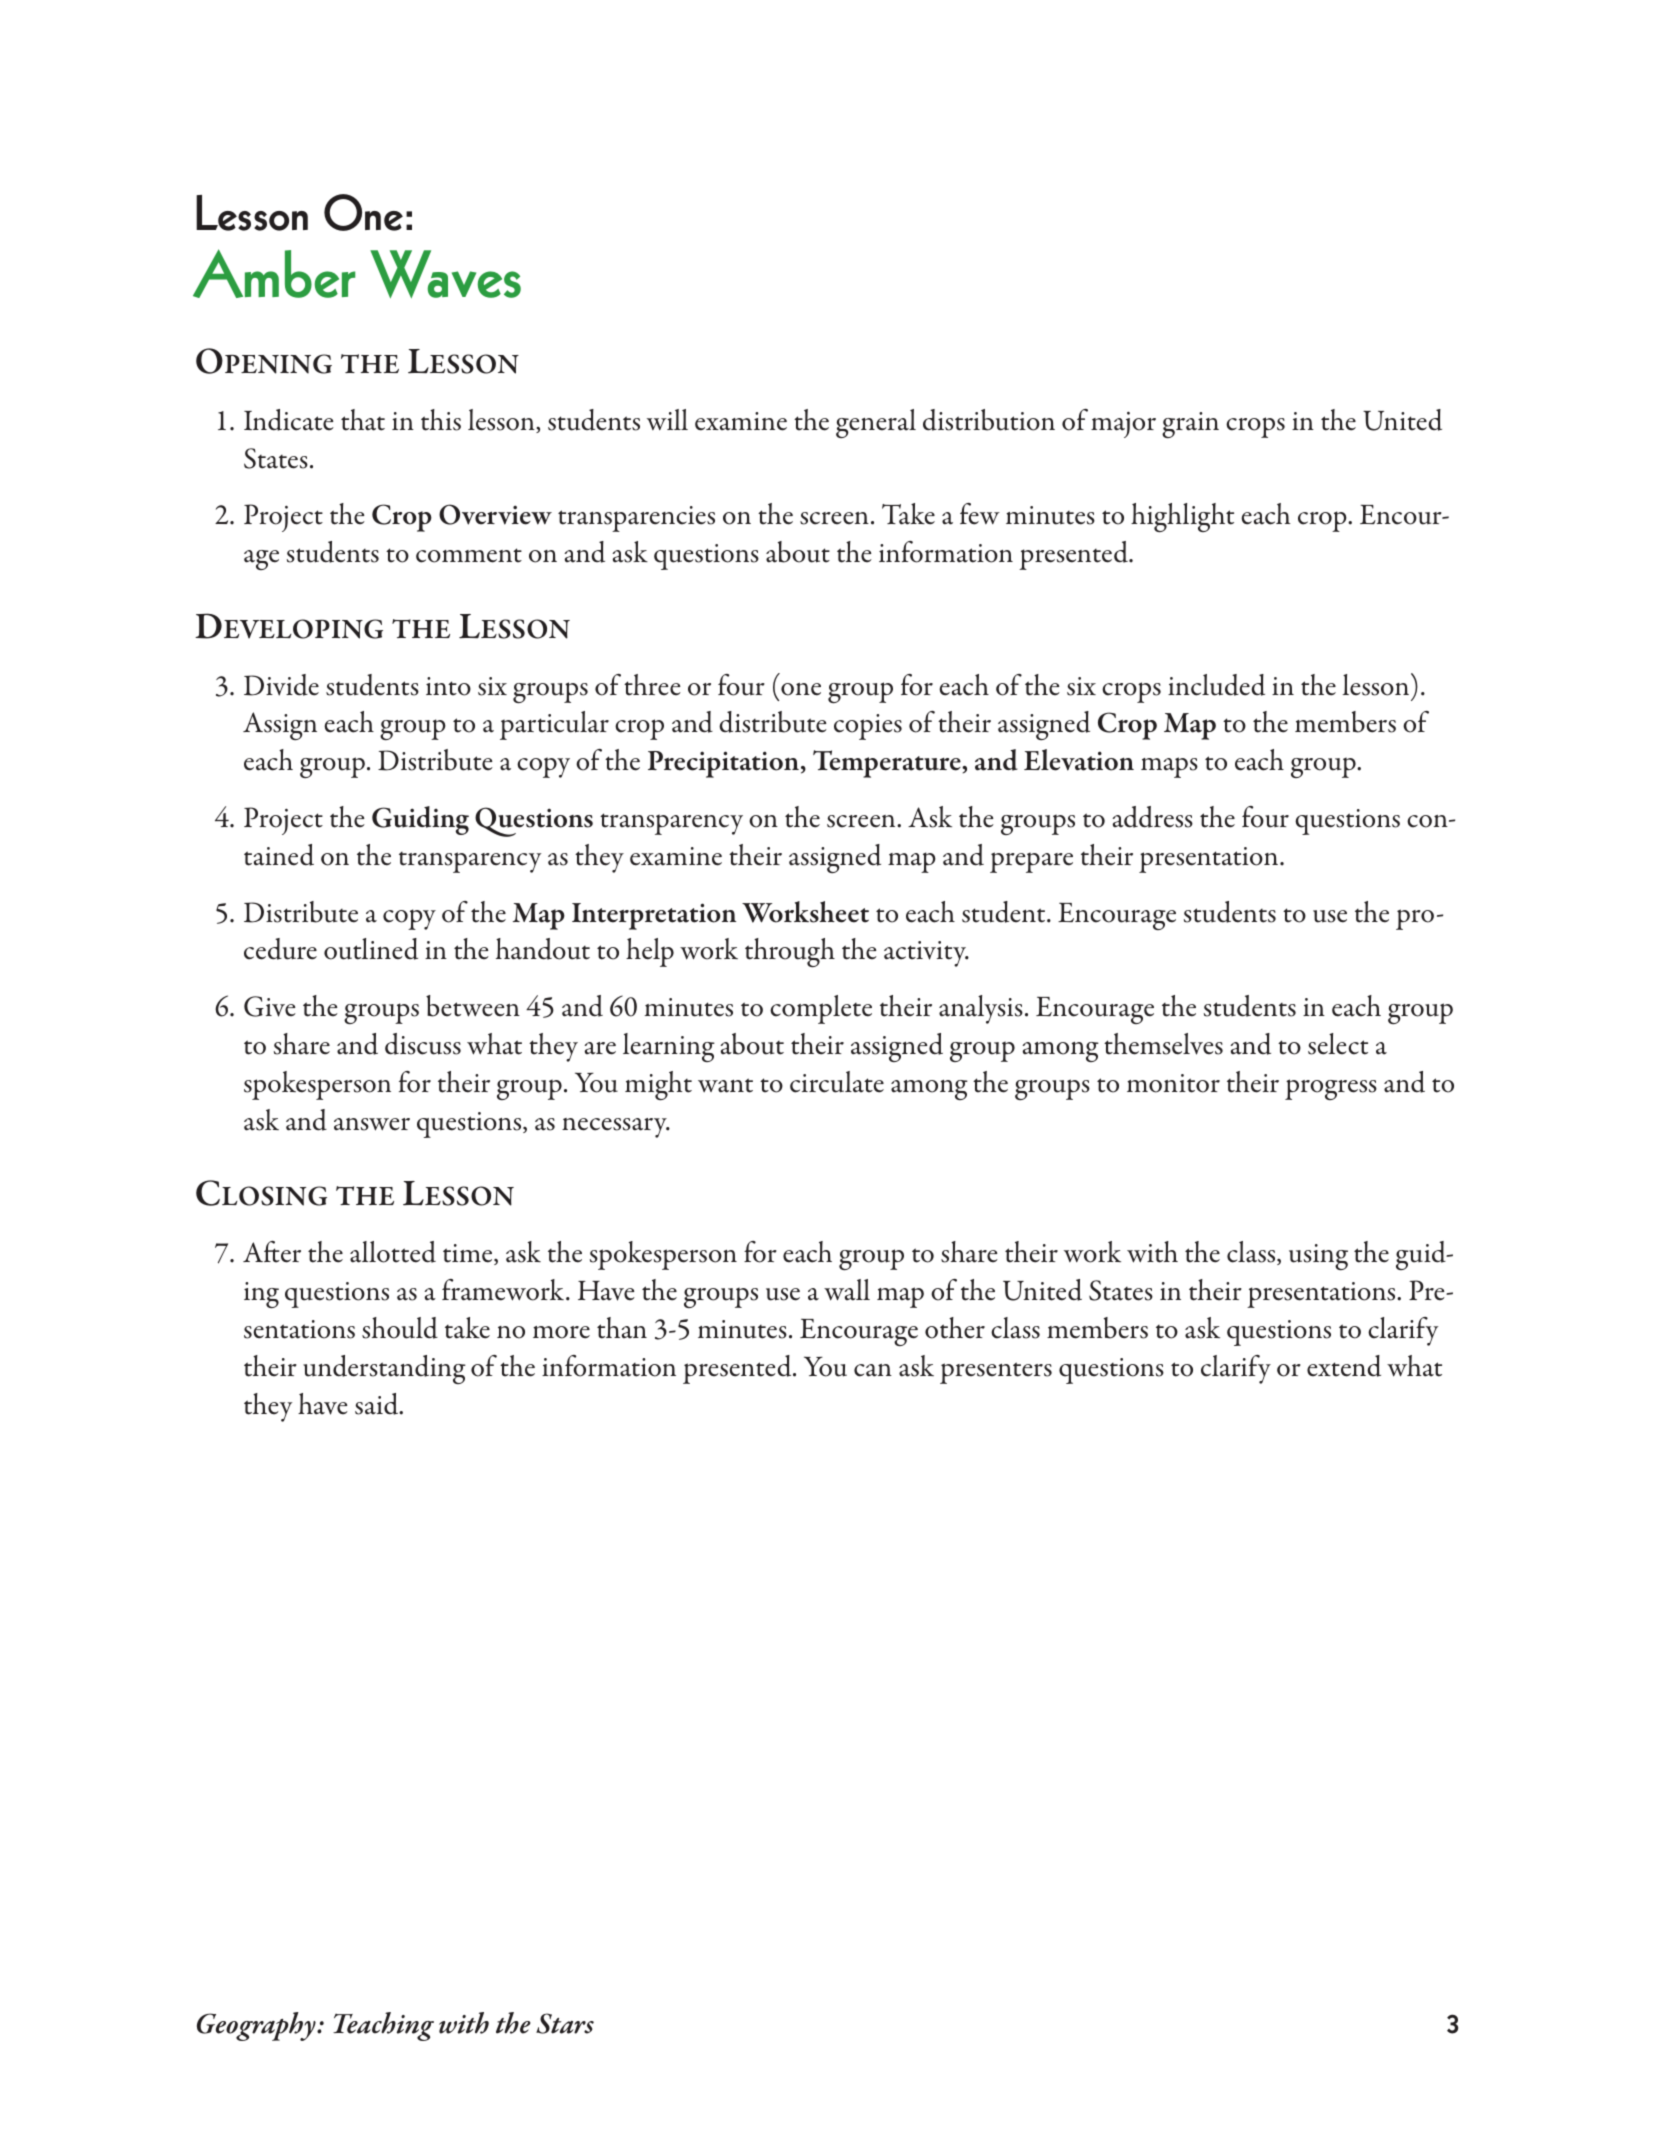  What do you see at coordinates (1190, 425) in the page?
I see `grain` at bounding box center [1190, 425].
